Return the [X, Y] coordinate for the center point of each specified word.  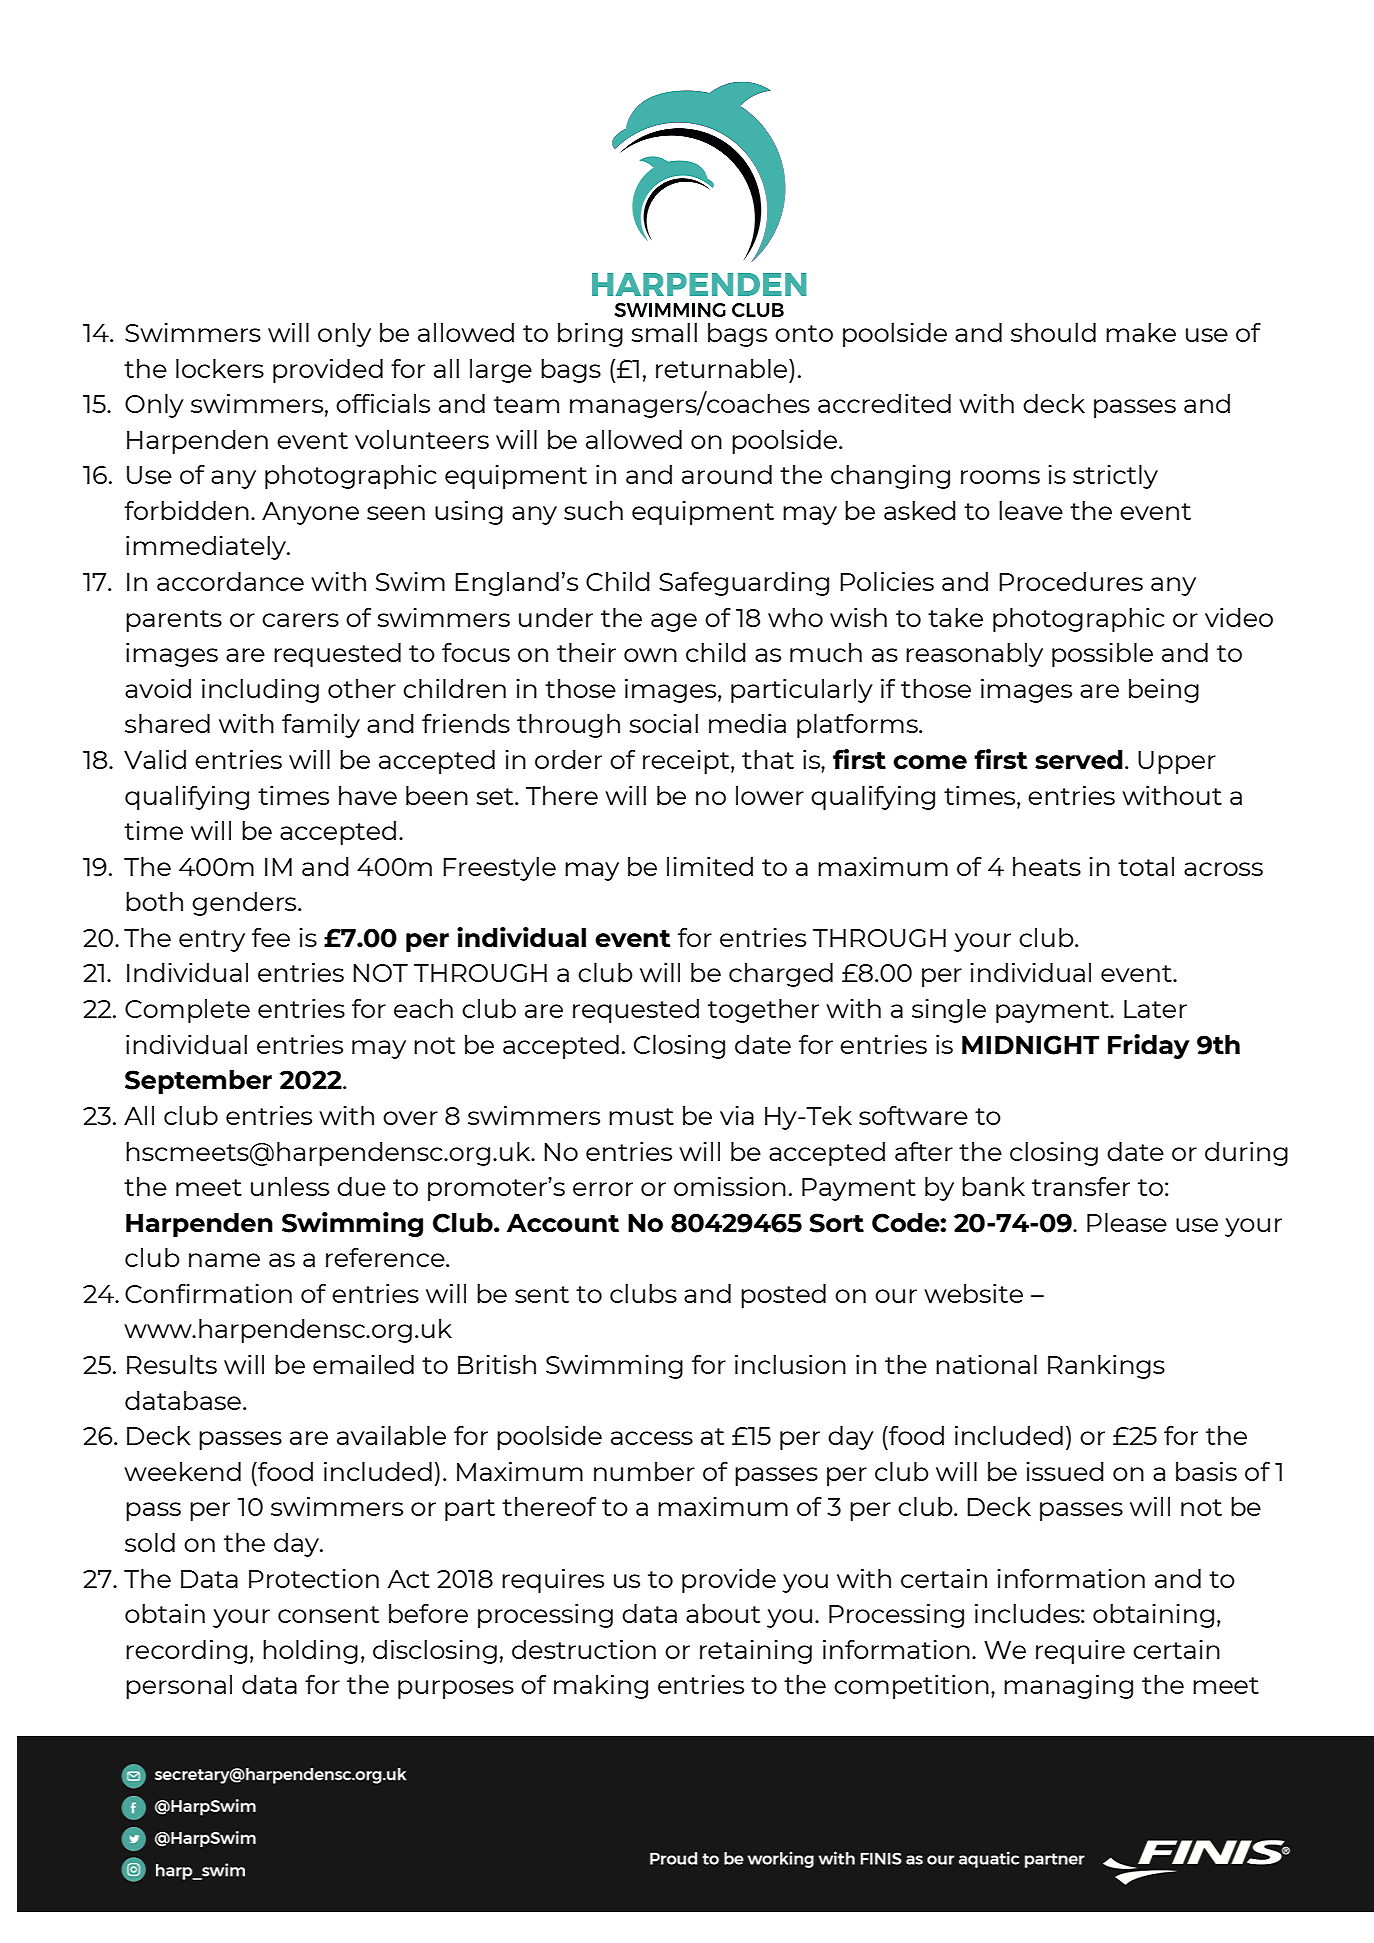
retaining [756, 1652]
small [664, 332]
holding [310, 1652]
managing [1068, 1687]
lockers [220, 368]
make [1141, 332]
